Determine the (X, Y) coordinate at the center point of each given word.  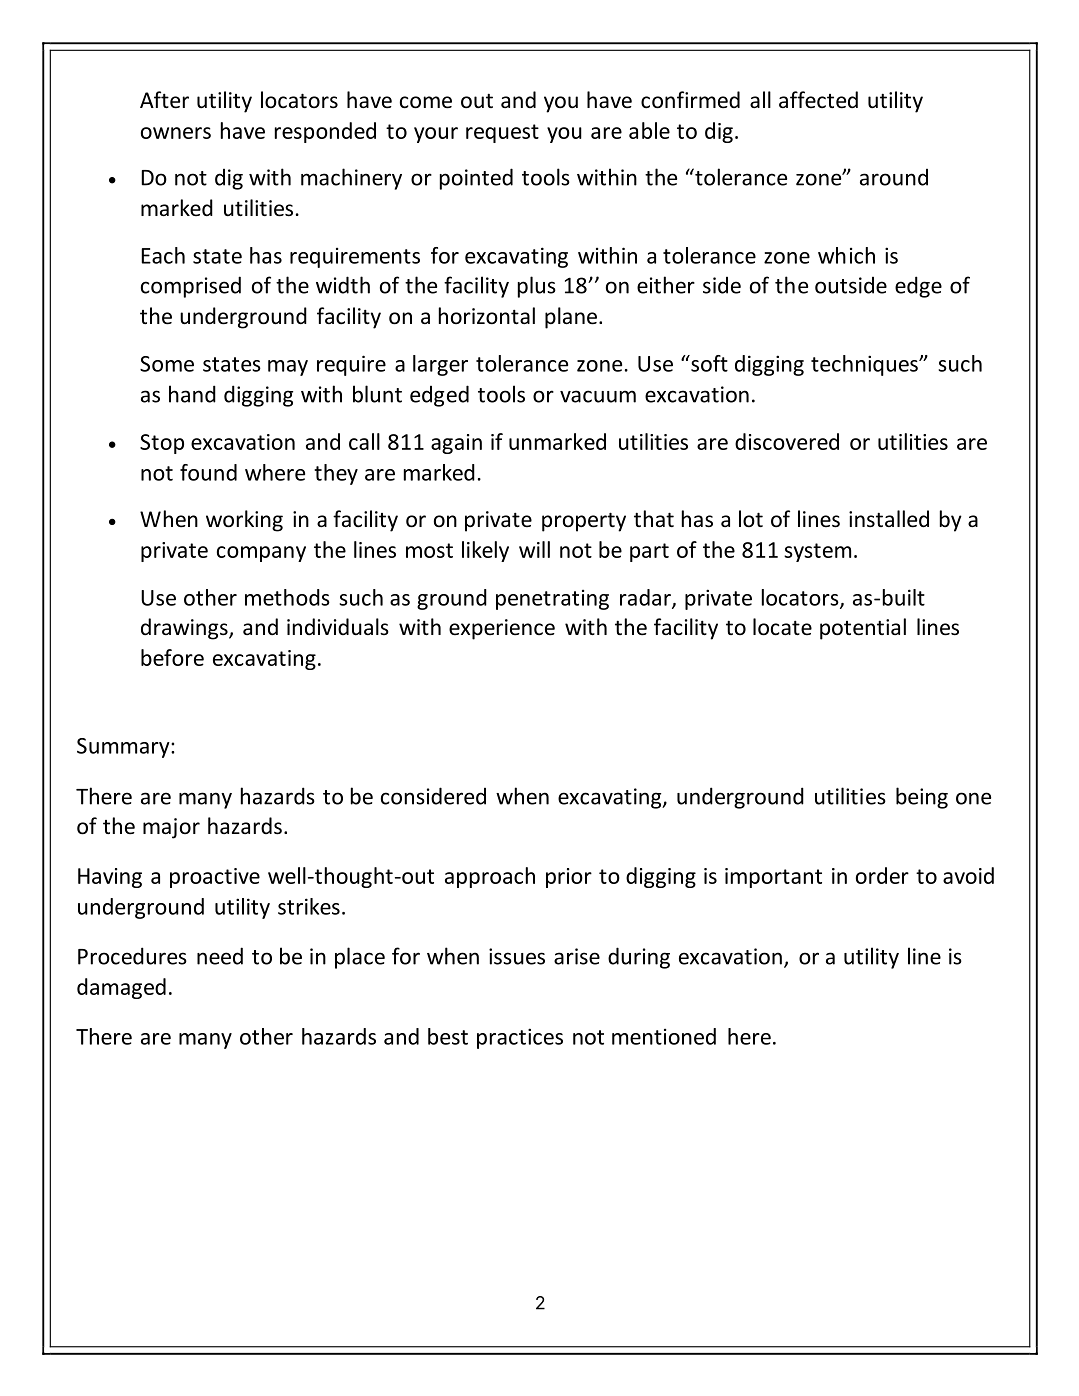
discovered (787, 441)
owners (176, 133)
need (220, 956)
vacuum (598, 396)
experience (502, 629)
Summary (124, 748)
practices (520, 1038)
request (502, 133)
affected (818, 100)
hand (192, 394)
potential (863, 629)
